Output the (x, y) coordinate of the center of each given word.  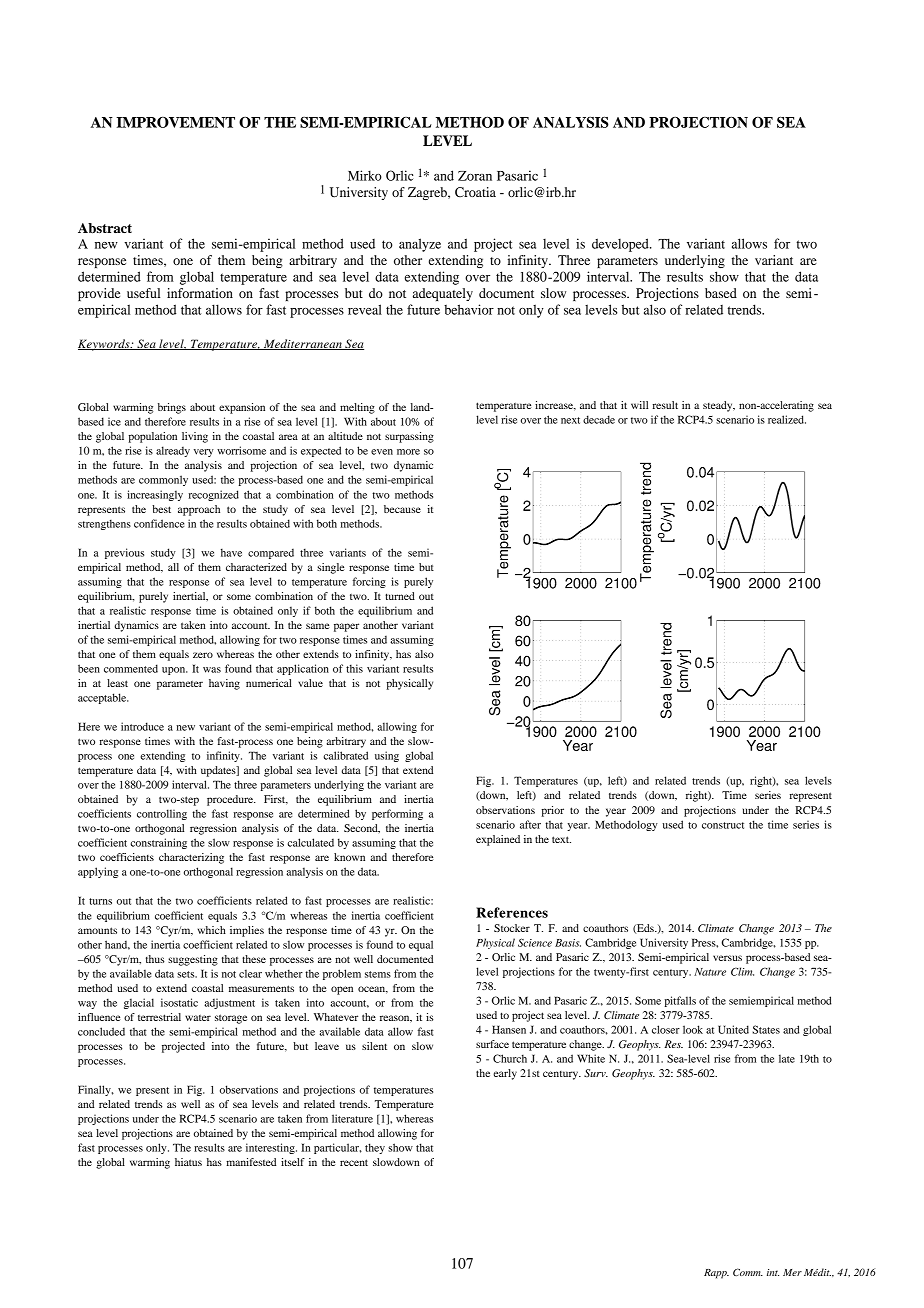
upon (175, 671)
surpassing (409, 437)
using (387, 756)
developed (621, 245)
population (153, 437)
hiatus (188, 1162)
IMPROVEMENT (175, 122)
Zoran (475, 176)
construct (723, 825)
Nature (710, 972)
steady (719, 406)
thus (155, 959)
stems (378, 974)
